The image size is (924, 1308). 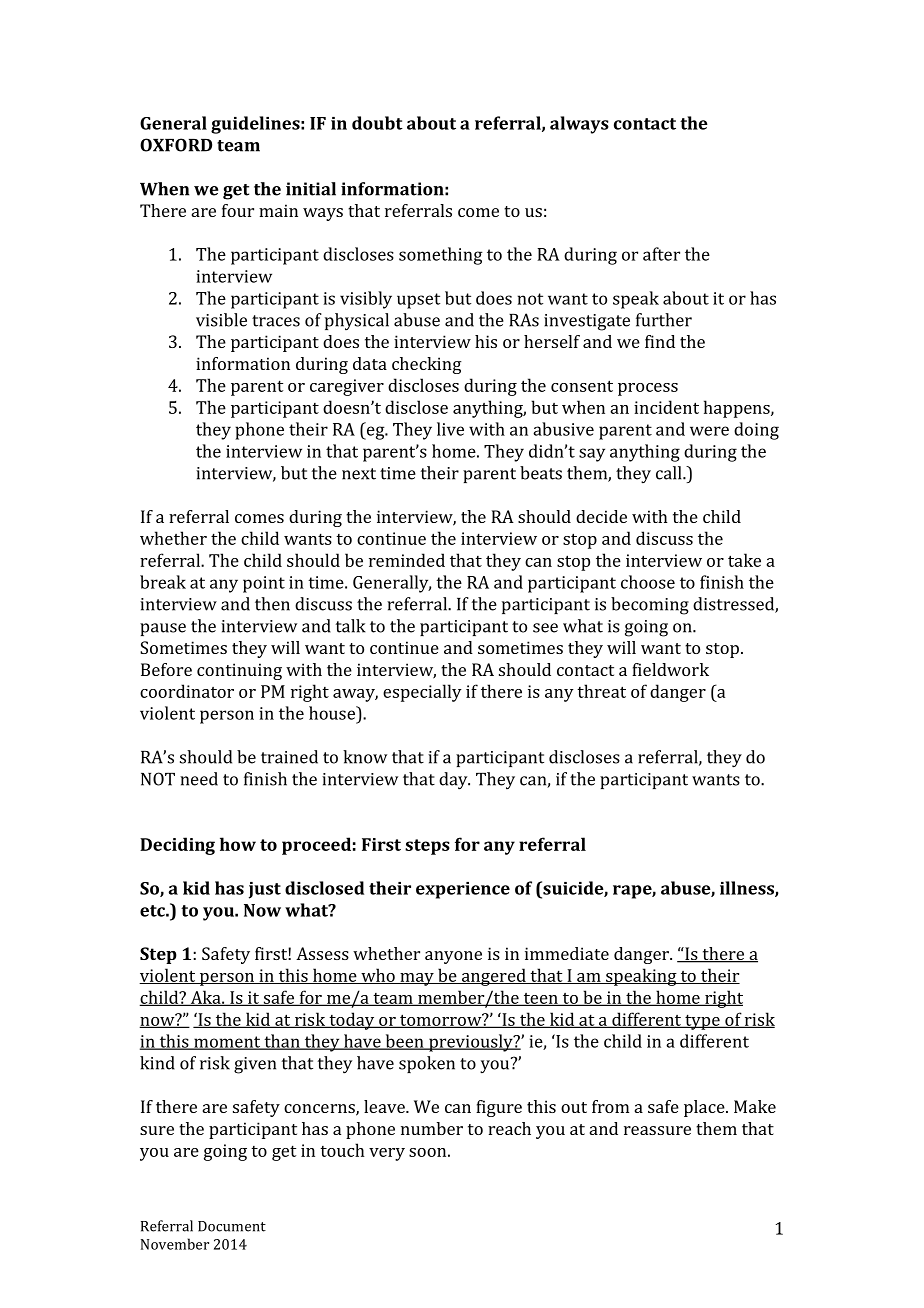 I want to click on type, so click(x=702, y=1022).
